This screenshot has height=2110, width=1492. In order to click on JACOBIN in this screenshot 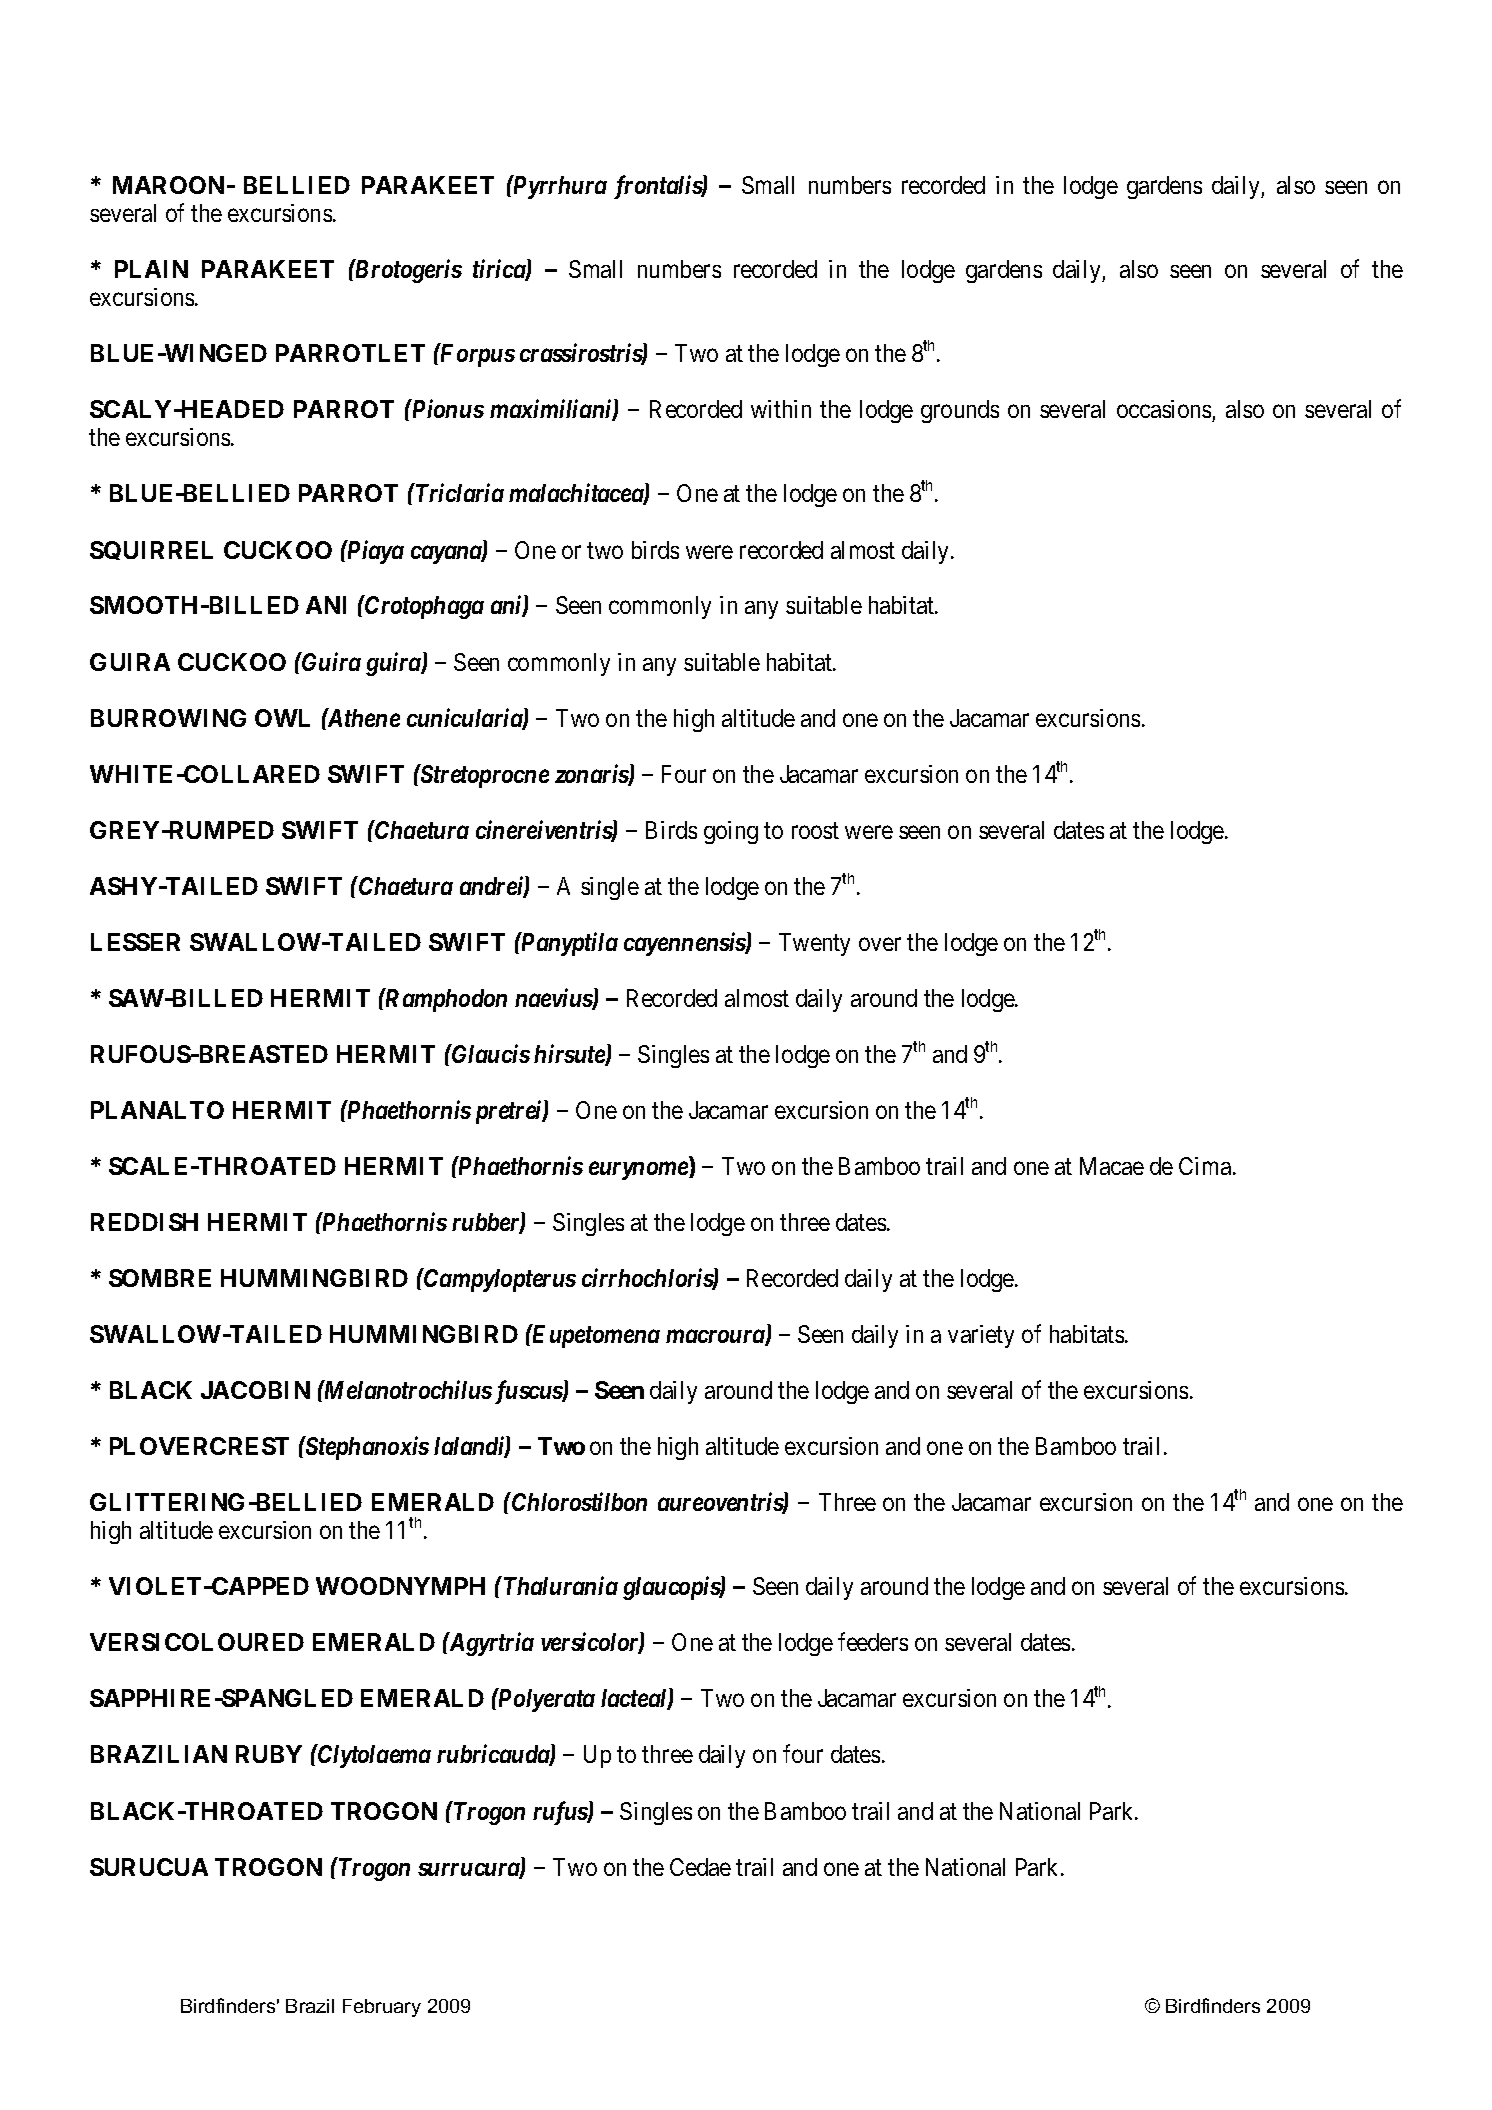, I will do `click(255, 1390)`.
